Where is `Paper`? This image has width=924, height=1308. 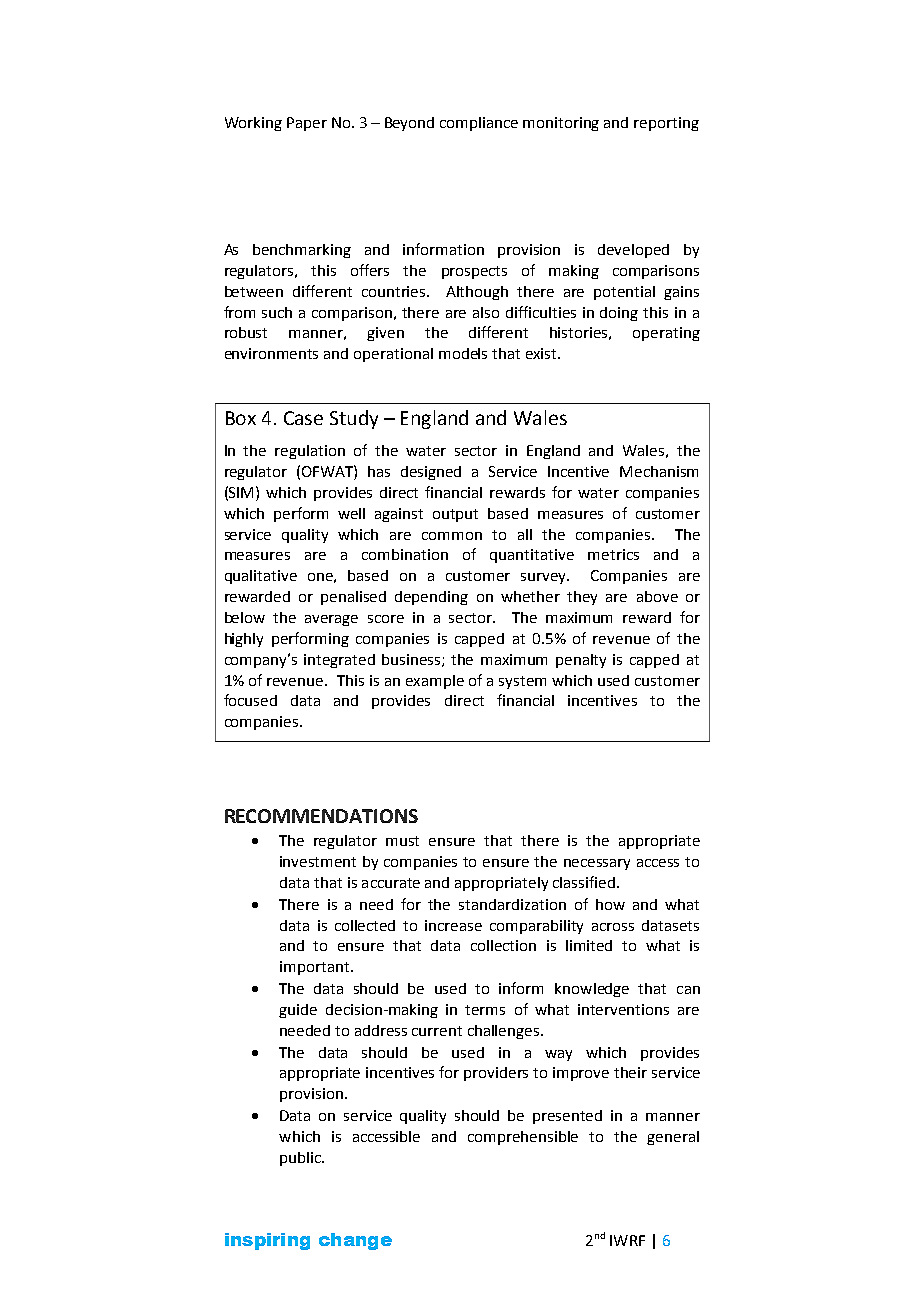 Paper is located at coordinates (307, 124).
